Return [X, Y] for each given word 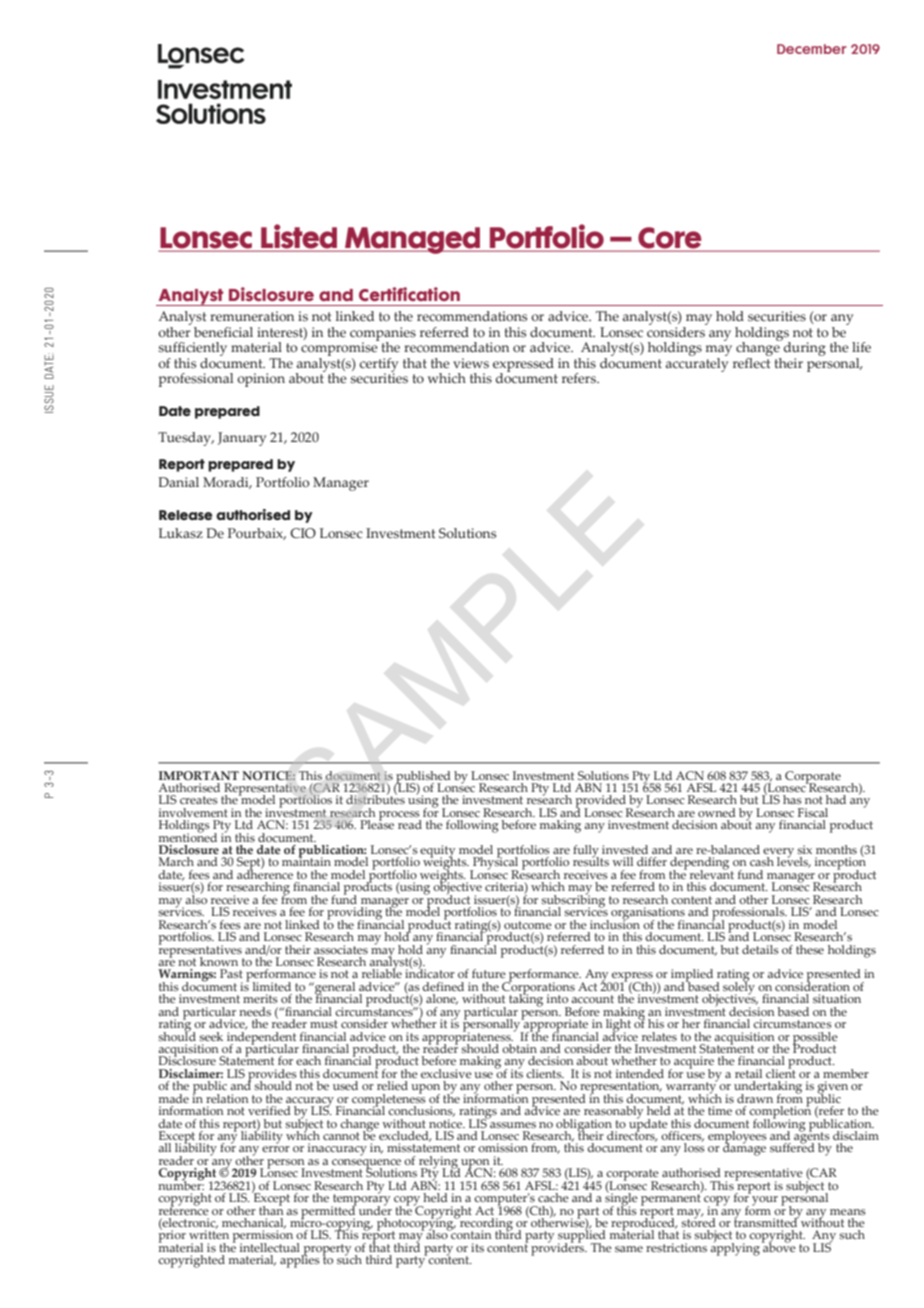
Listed [299, 237]
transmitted [766, 1221]
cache [553, 1197]
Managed [413, 240]
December [812, 49]
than [271, 1209]
